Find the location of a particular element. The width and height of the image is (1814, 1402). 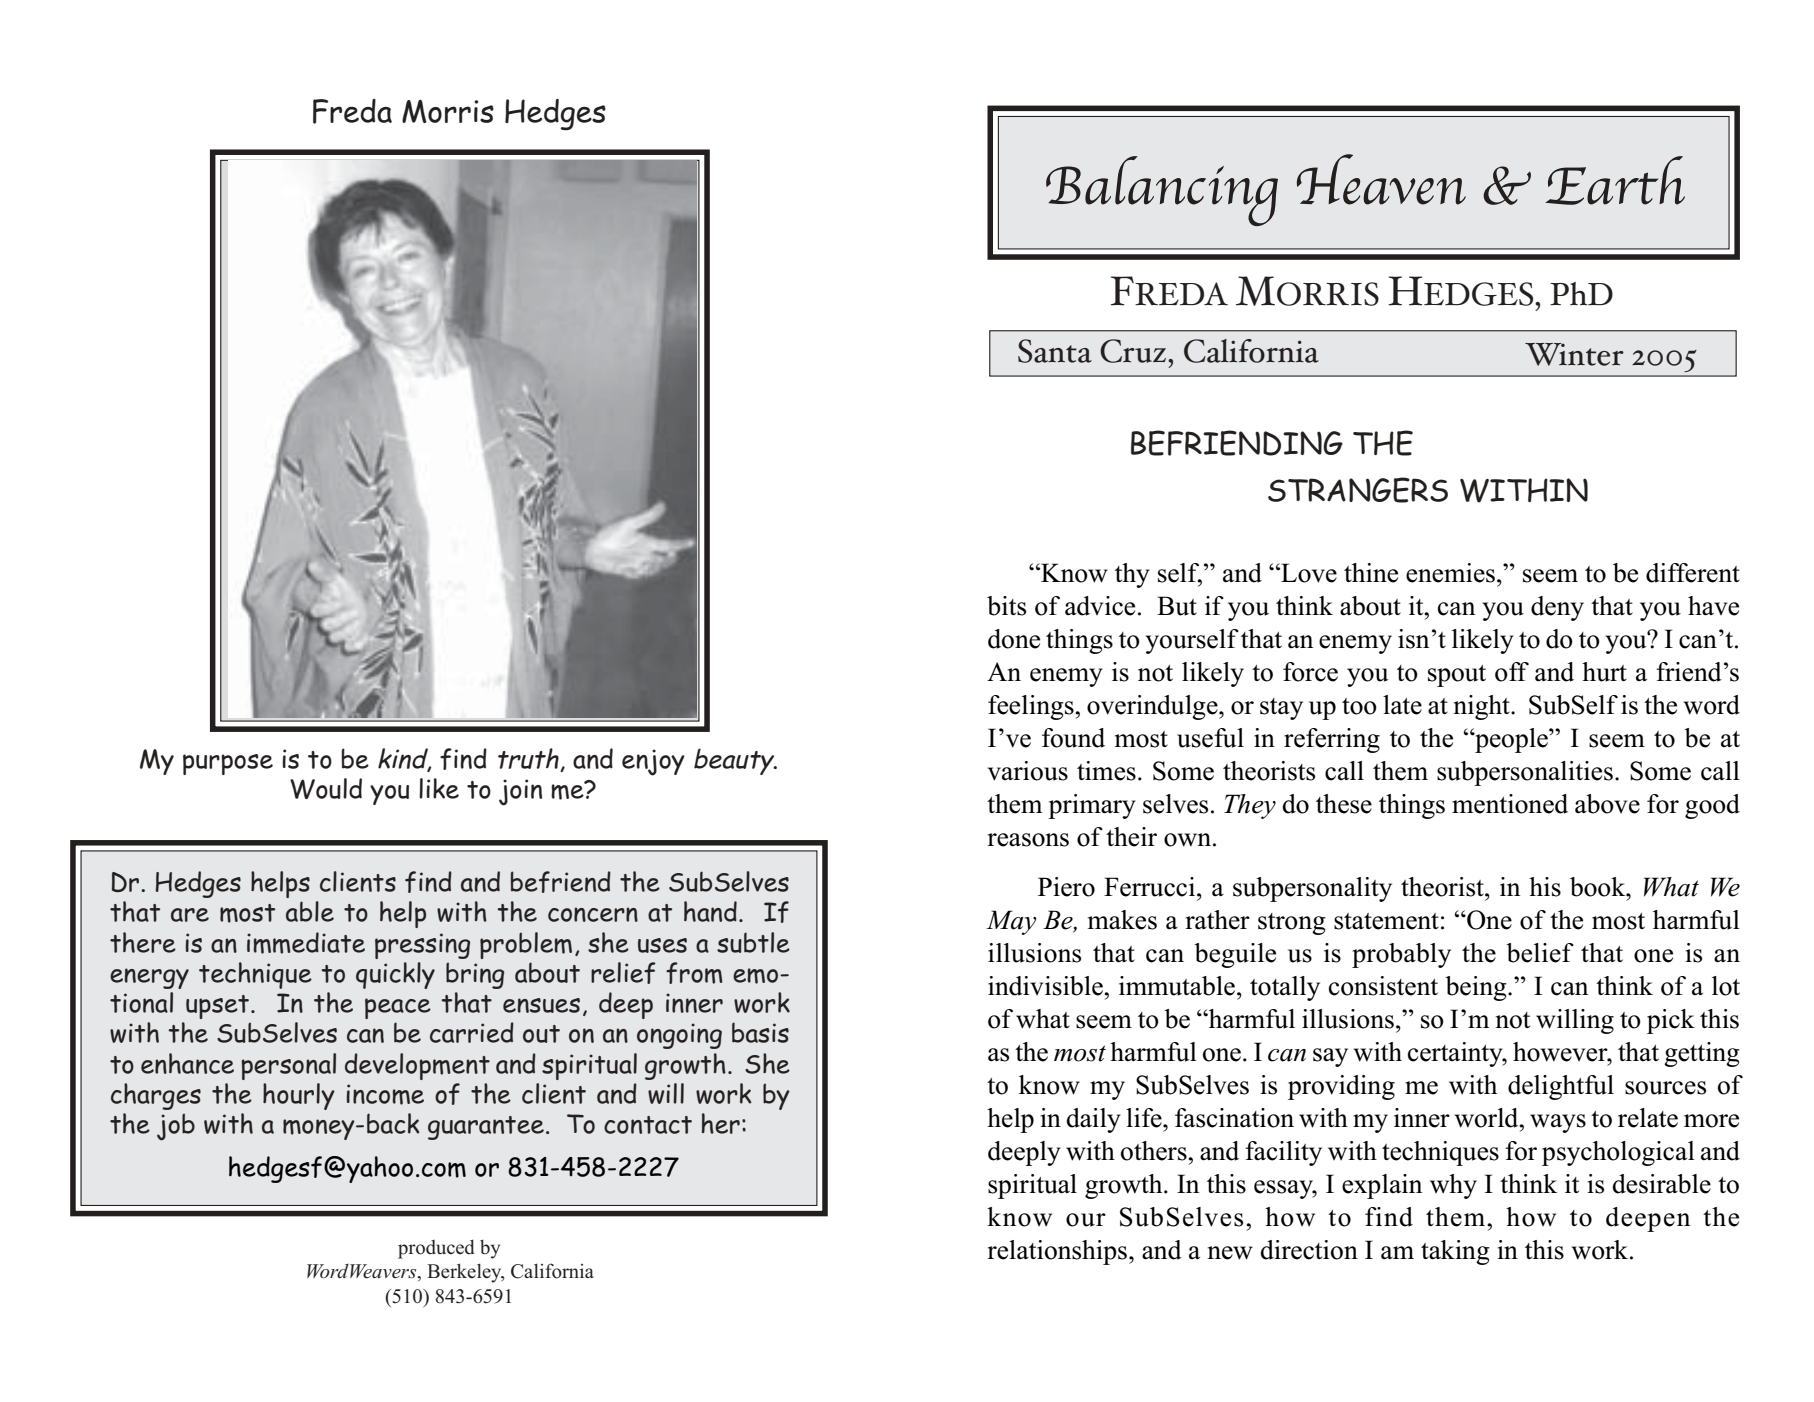

Santa is located at coordinates (1055, 351).
